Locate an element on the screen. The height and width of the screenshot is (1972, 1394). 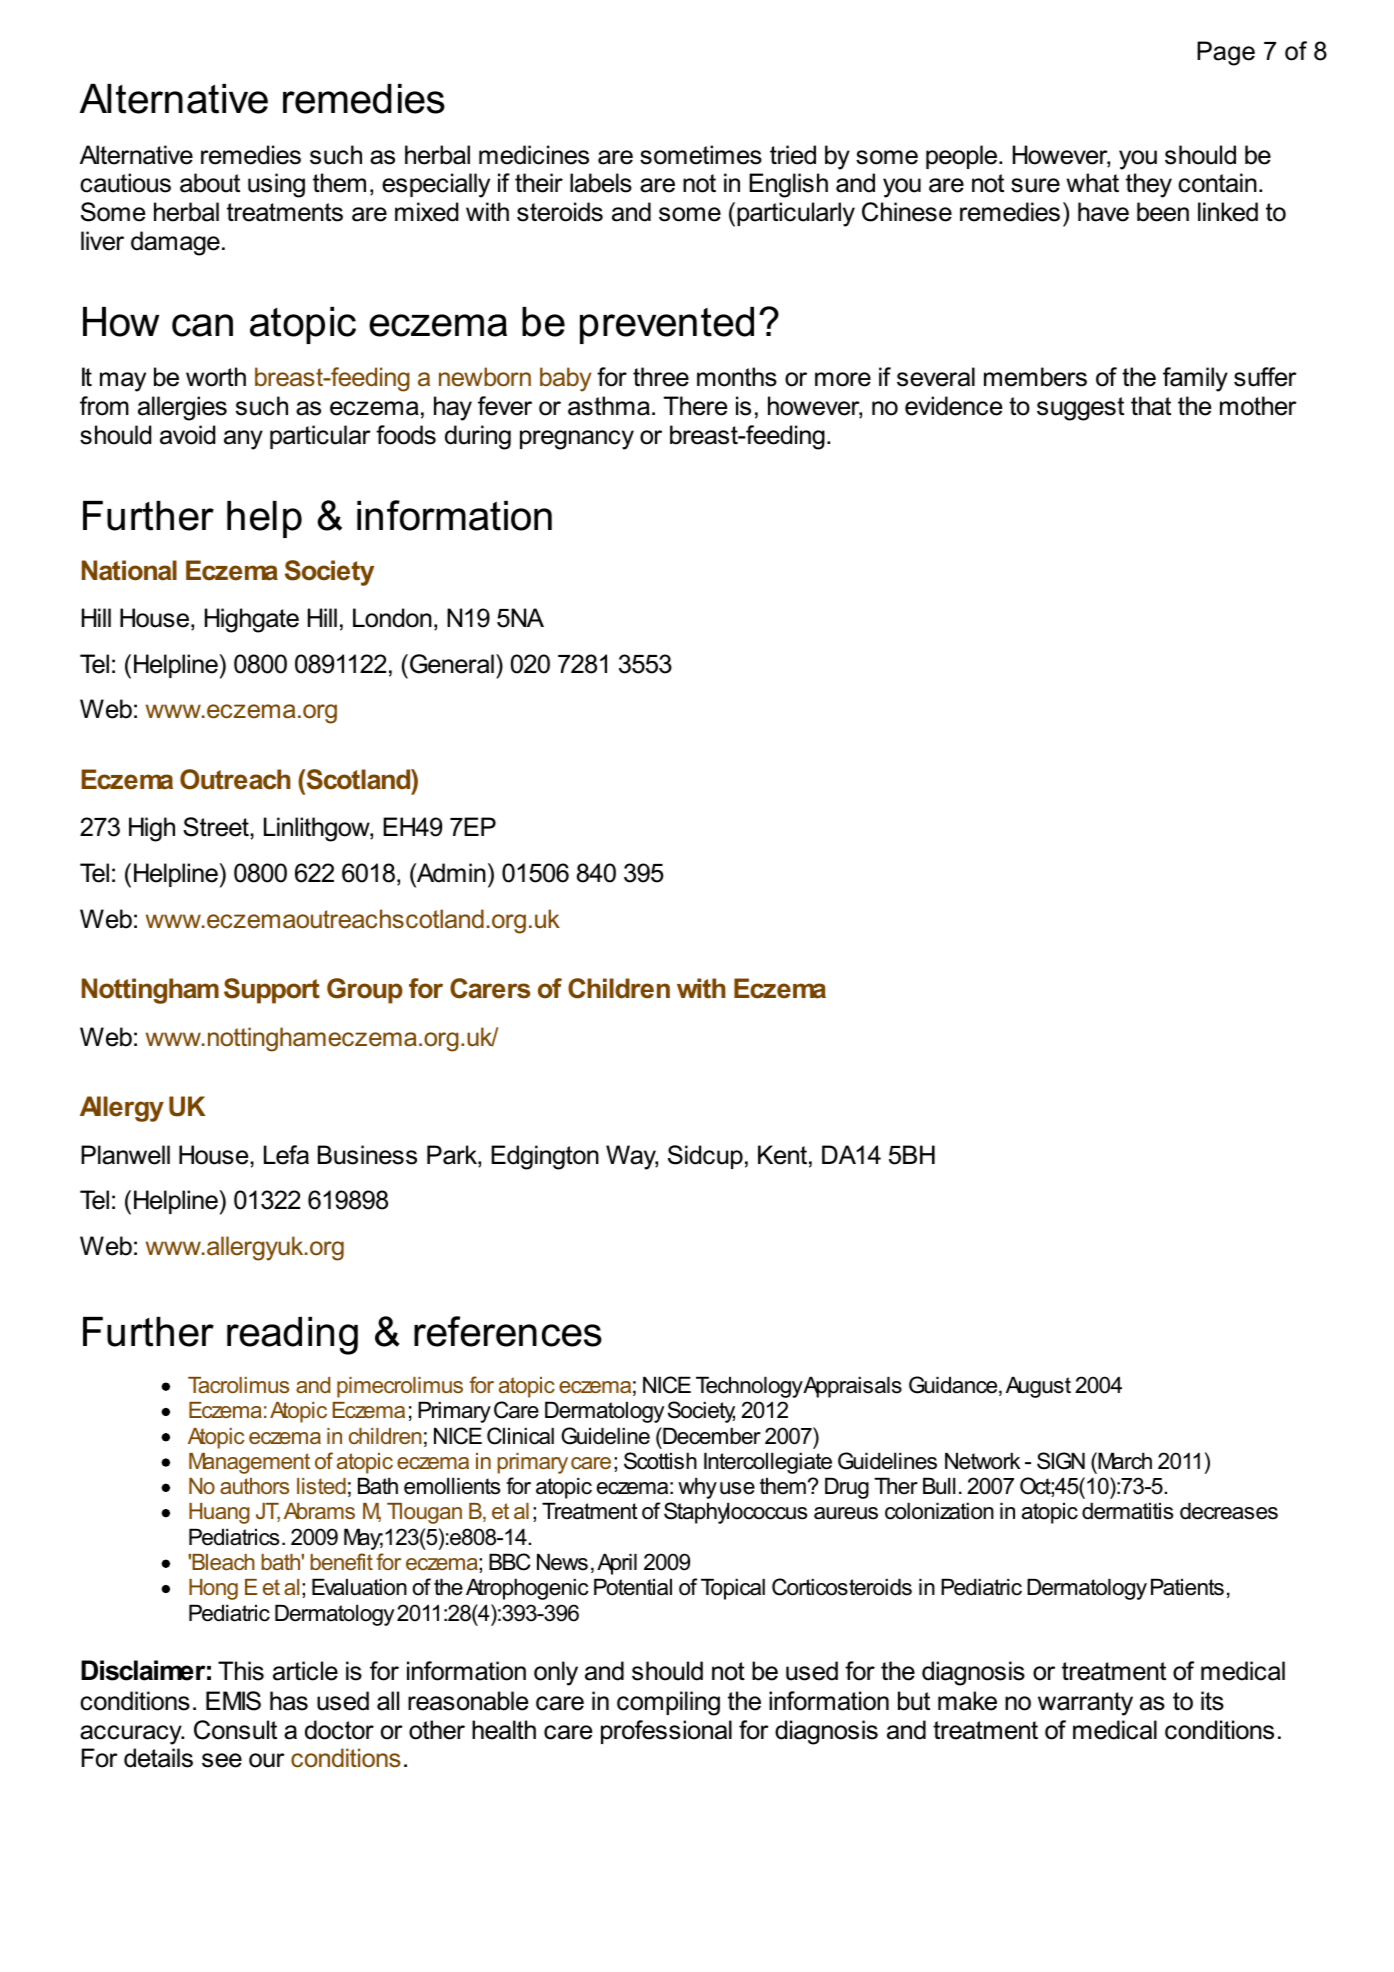
about is located at coordinates (210, 183).
